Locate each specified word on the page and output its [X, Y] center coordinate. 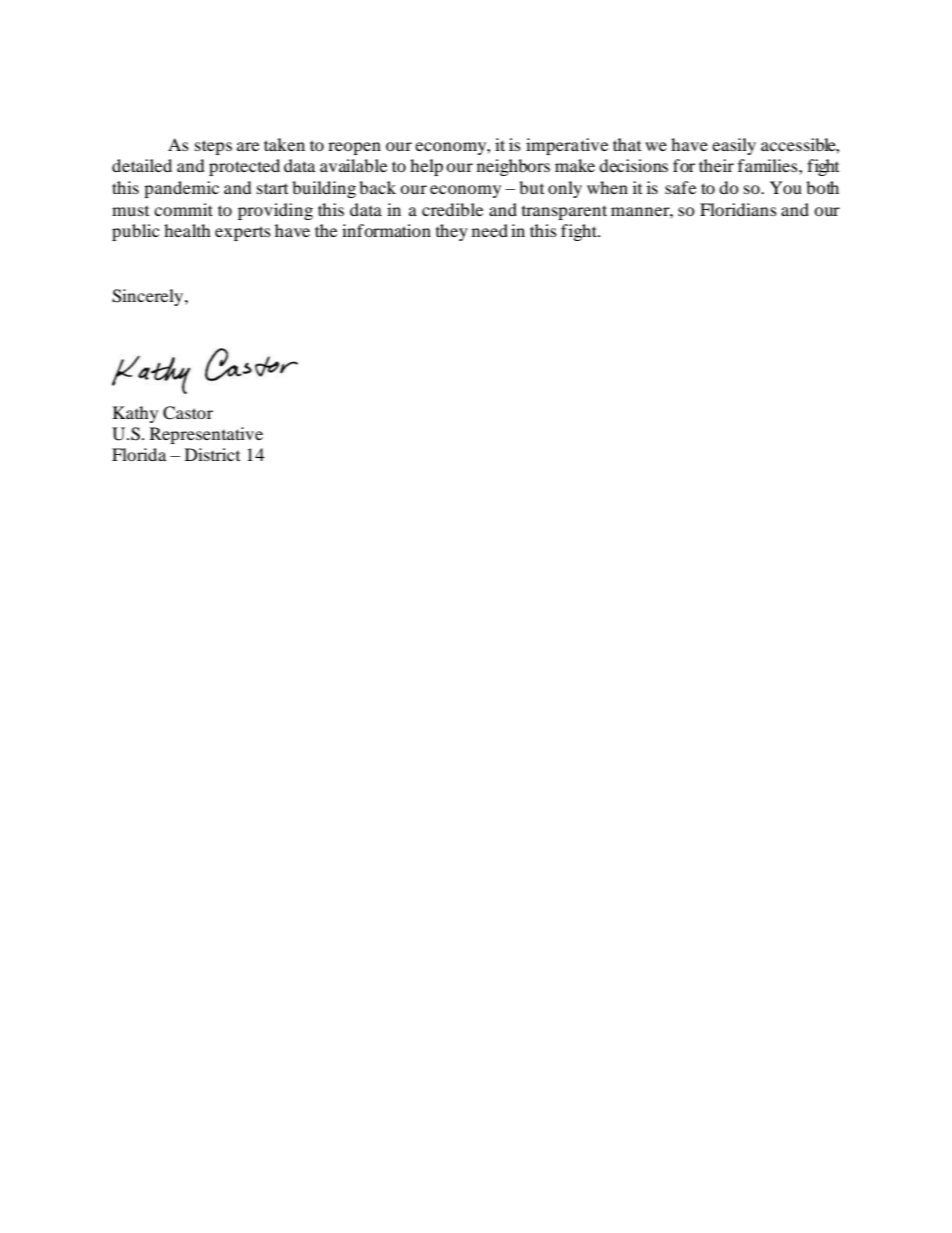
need [490, 230]
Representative [206, 435]
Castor [188, 413]
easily [734, 146]
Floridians [738, 209]
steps [213, 147]
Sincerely [149, 297]
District [212, 454]
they [452, 232]
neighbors [513, 167]
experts [243, 233]
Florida [139, 454]
